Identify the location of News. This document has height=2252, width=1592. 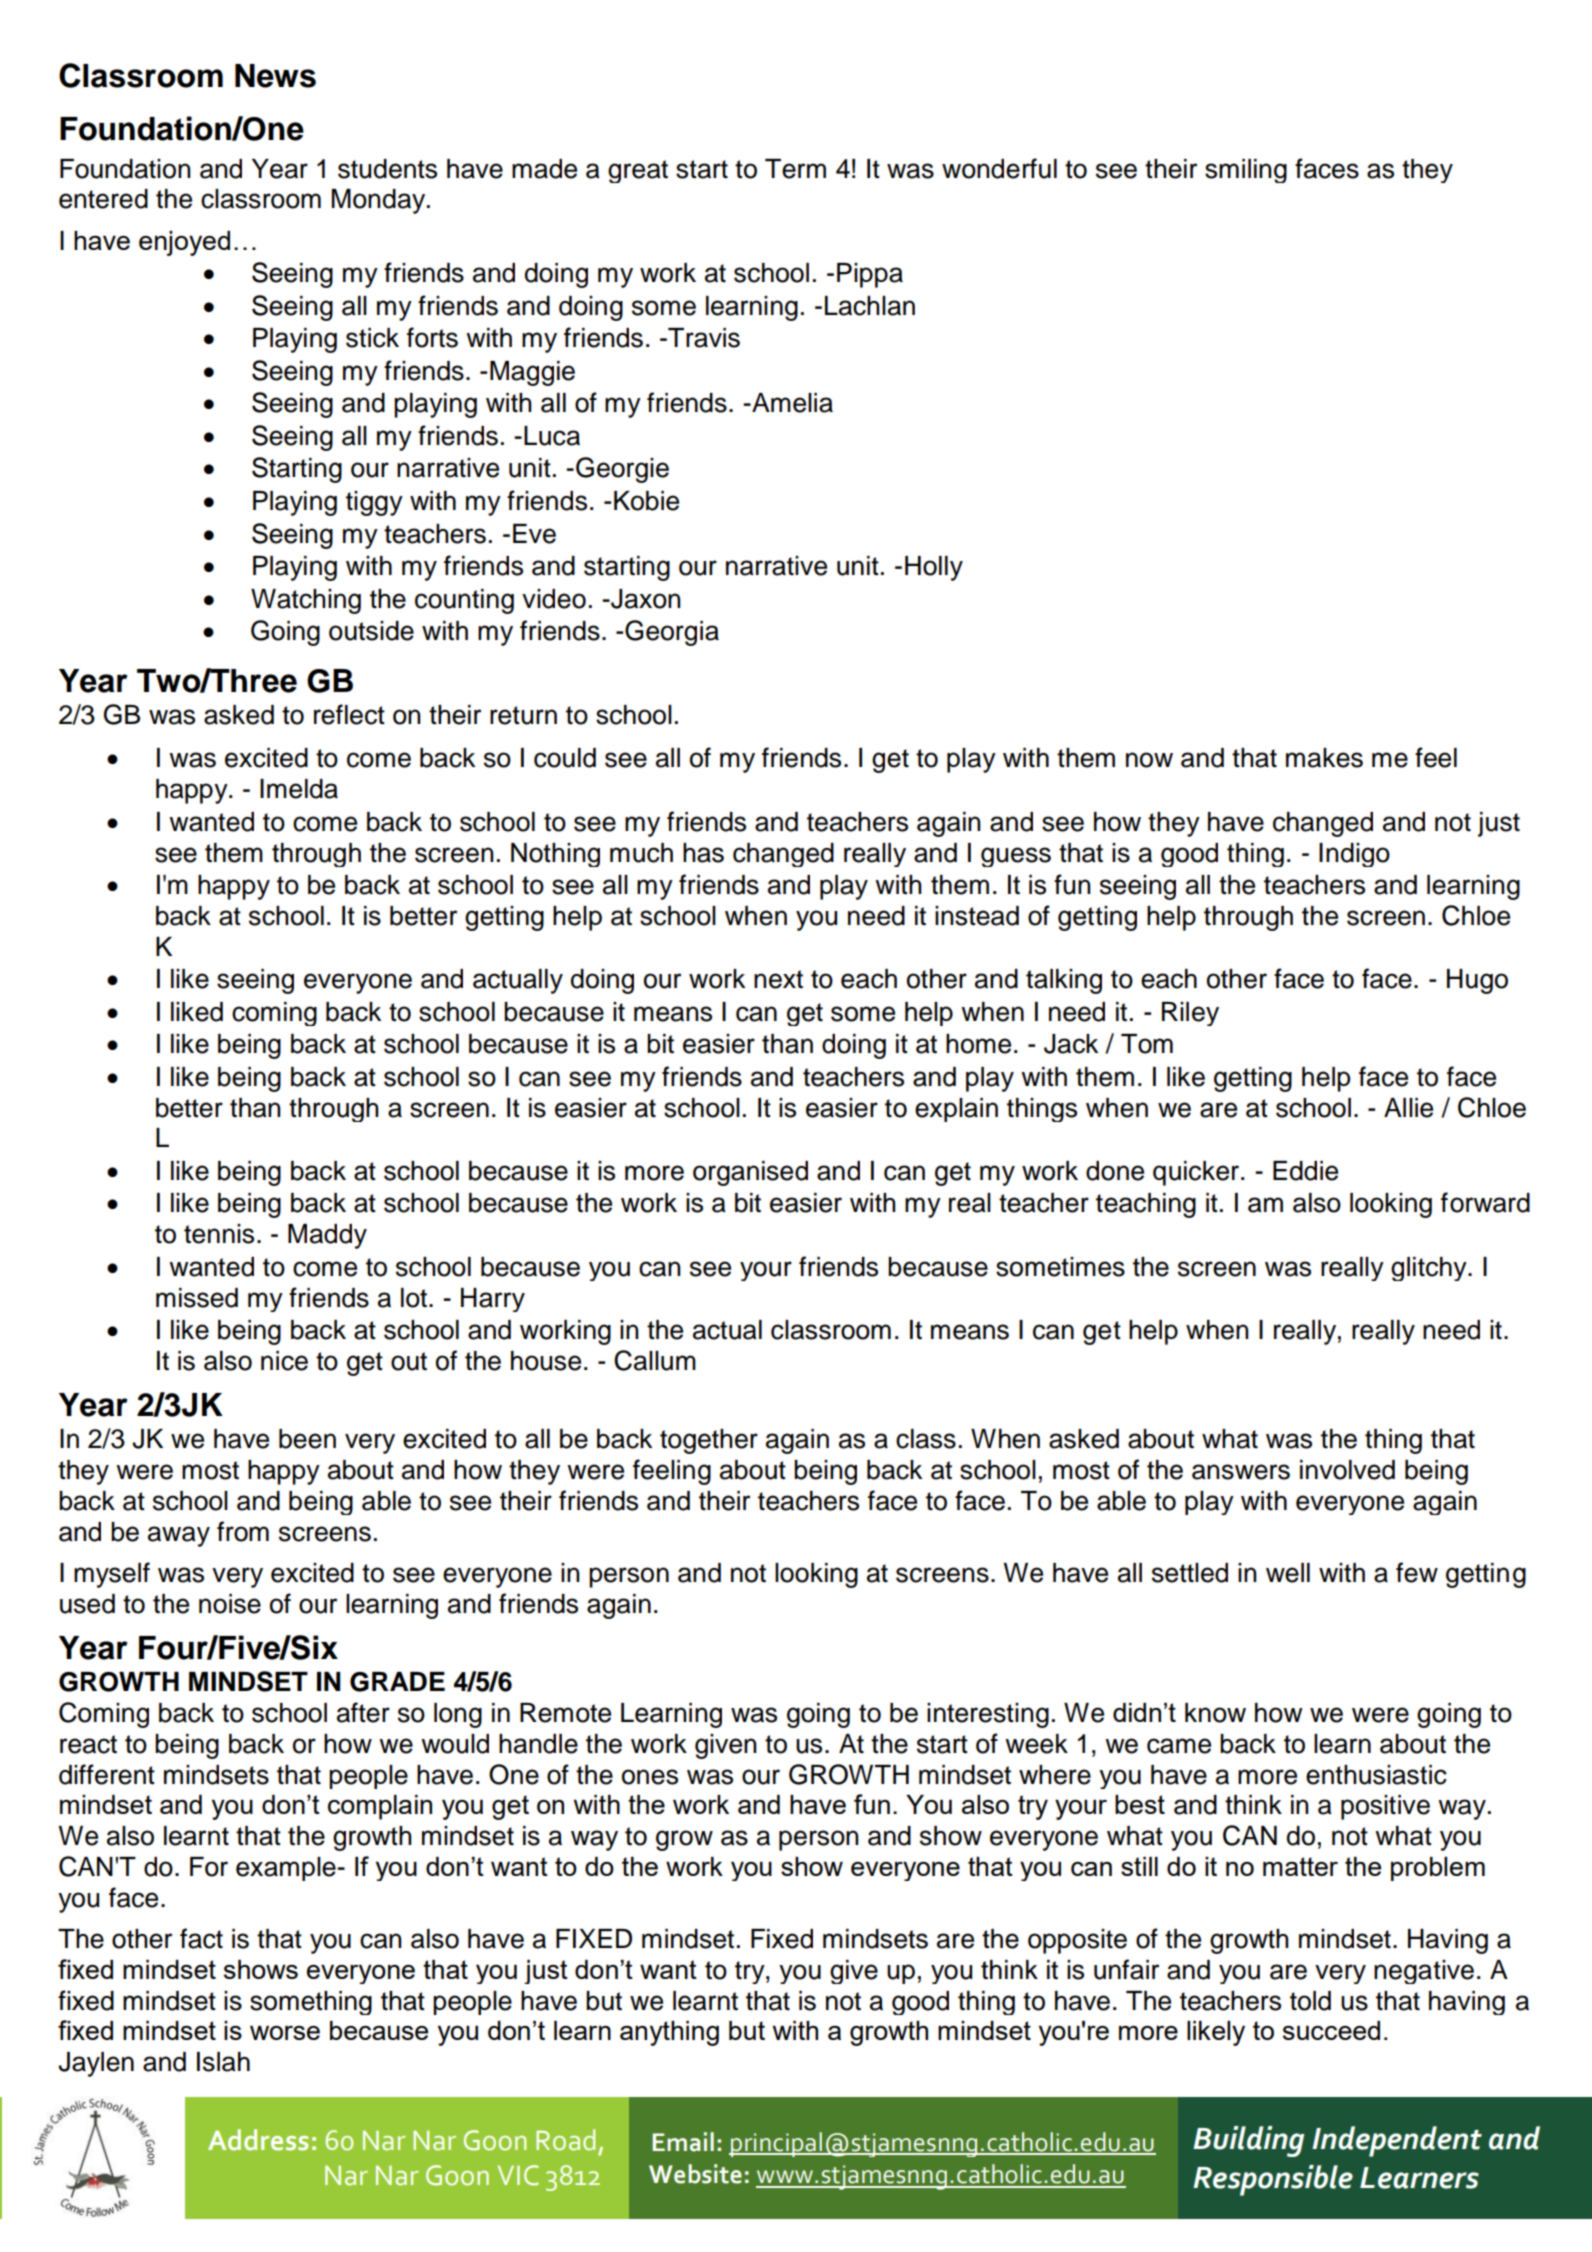
(275, 76).
